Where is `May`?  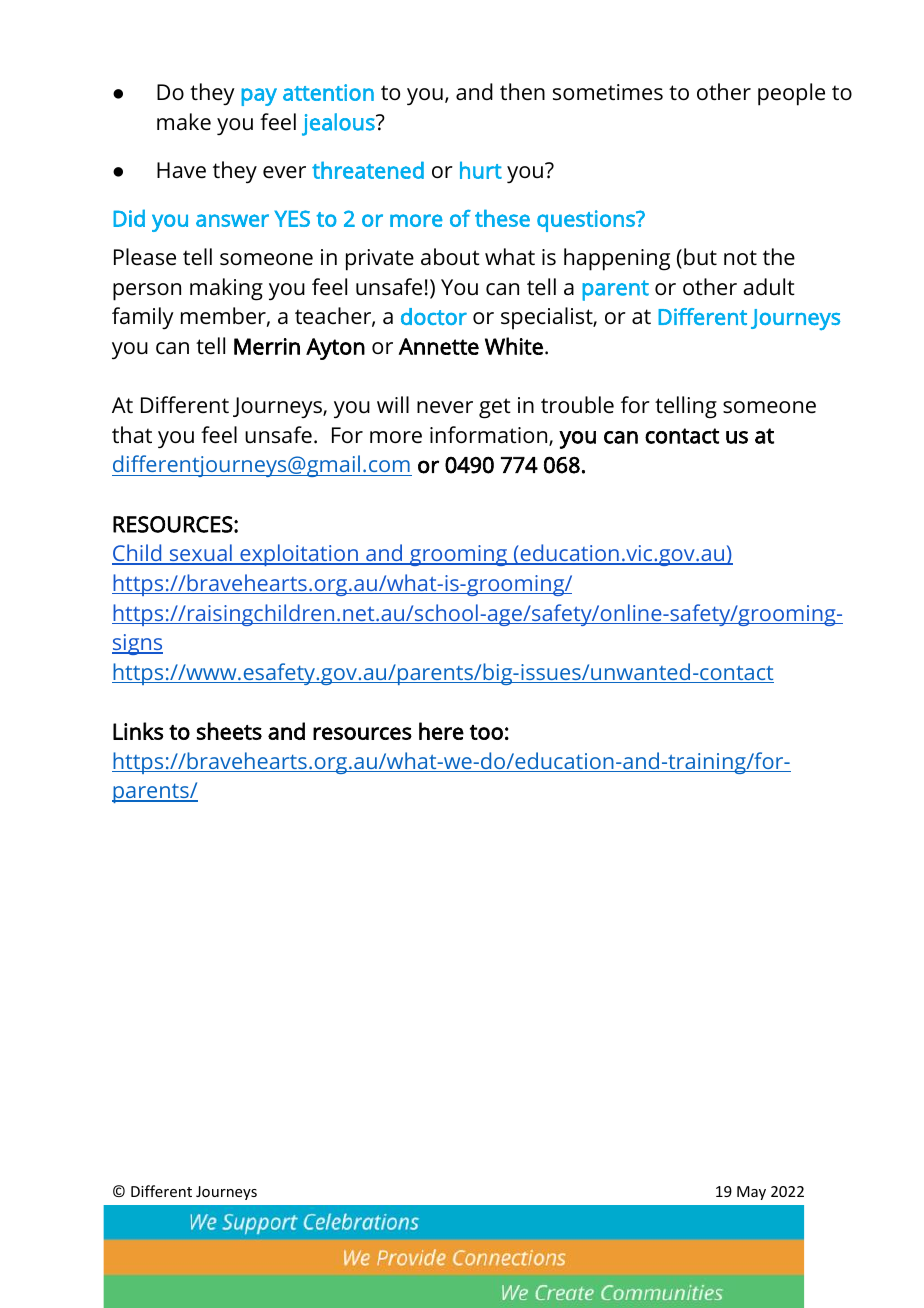 May is located at coordinates (751, 1193).
